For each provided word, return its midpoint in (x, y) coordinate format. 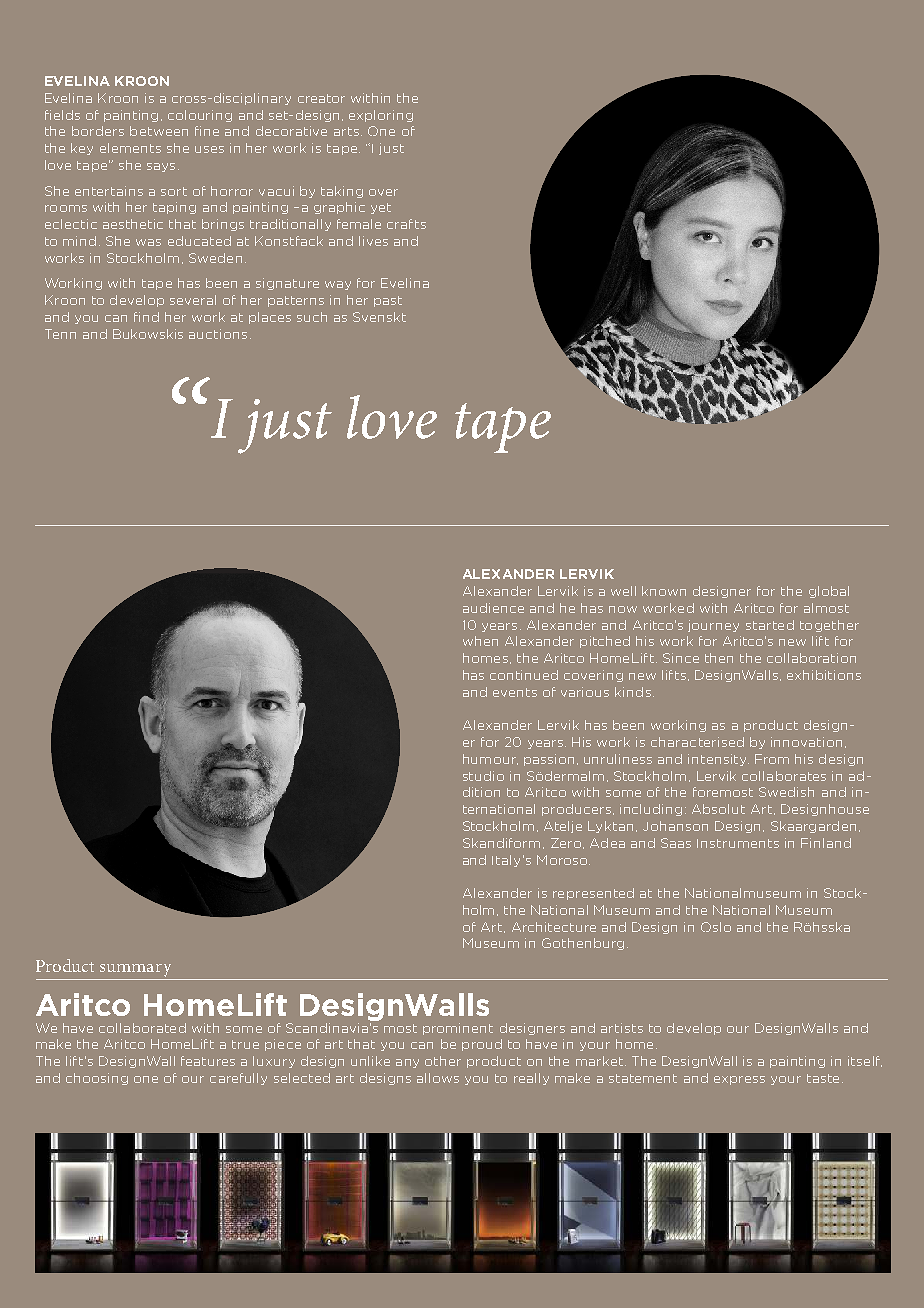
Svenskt (379, 317)
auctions (218, 334)
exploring (381, 116)
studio (483, 776)
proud (482, 1045)
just (391, 149)
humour (490, 759)
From (772, 759)
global (829, 592)
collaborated (142, 1028)
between (159, 131)
